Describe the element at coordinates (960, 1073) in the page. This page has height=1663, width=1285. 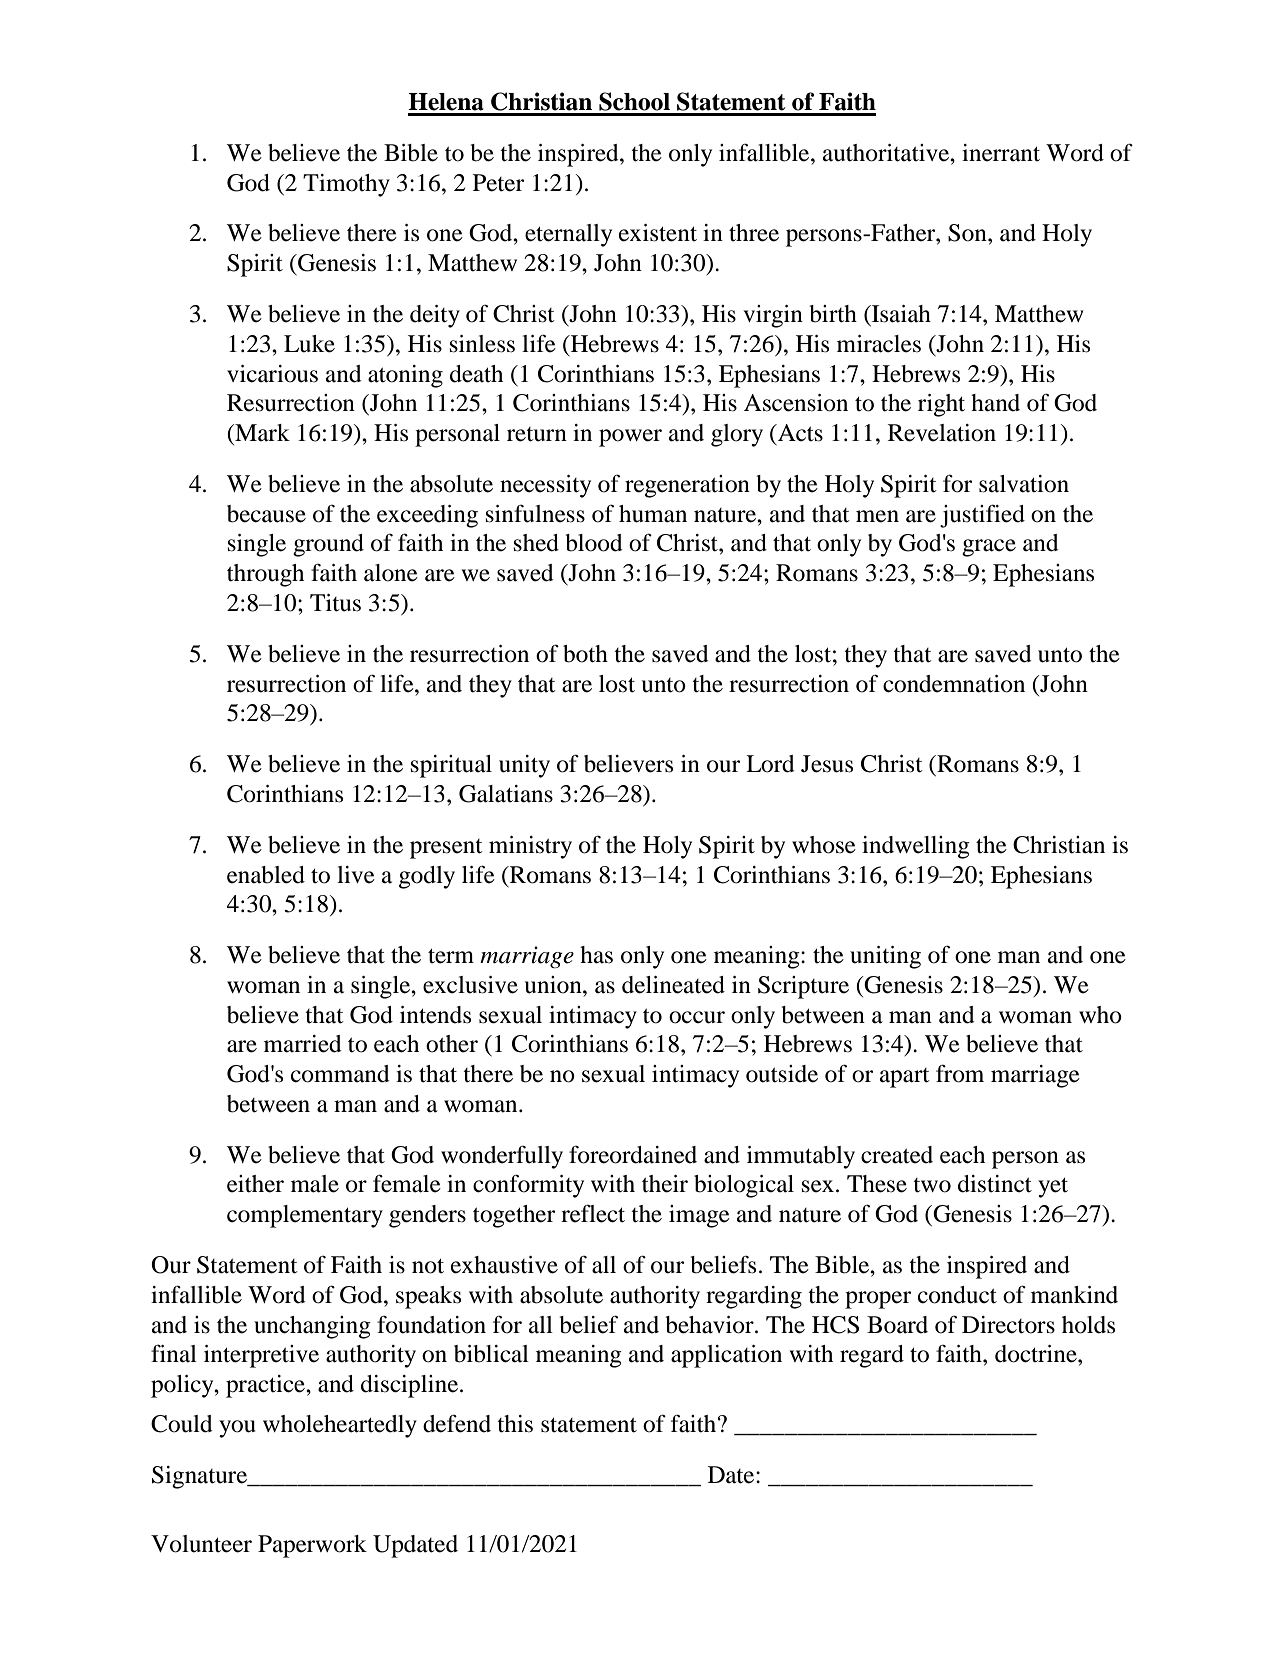
I see `from` at that location.
